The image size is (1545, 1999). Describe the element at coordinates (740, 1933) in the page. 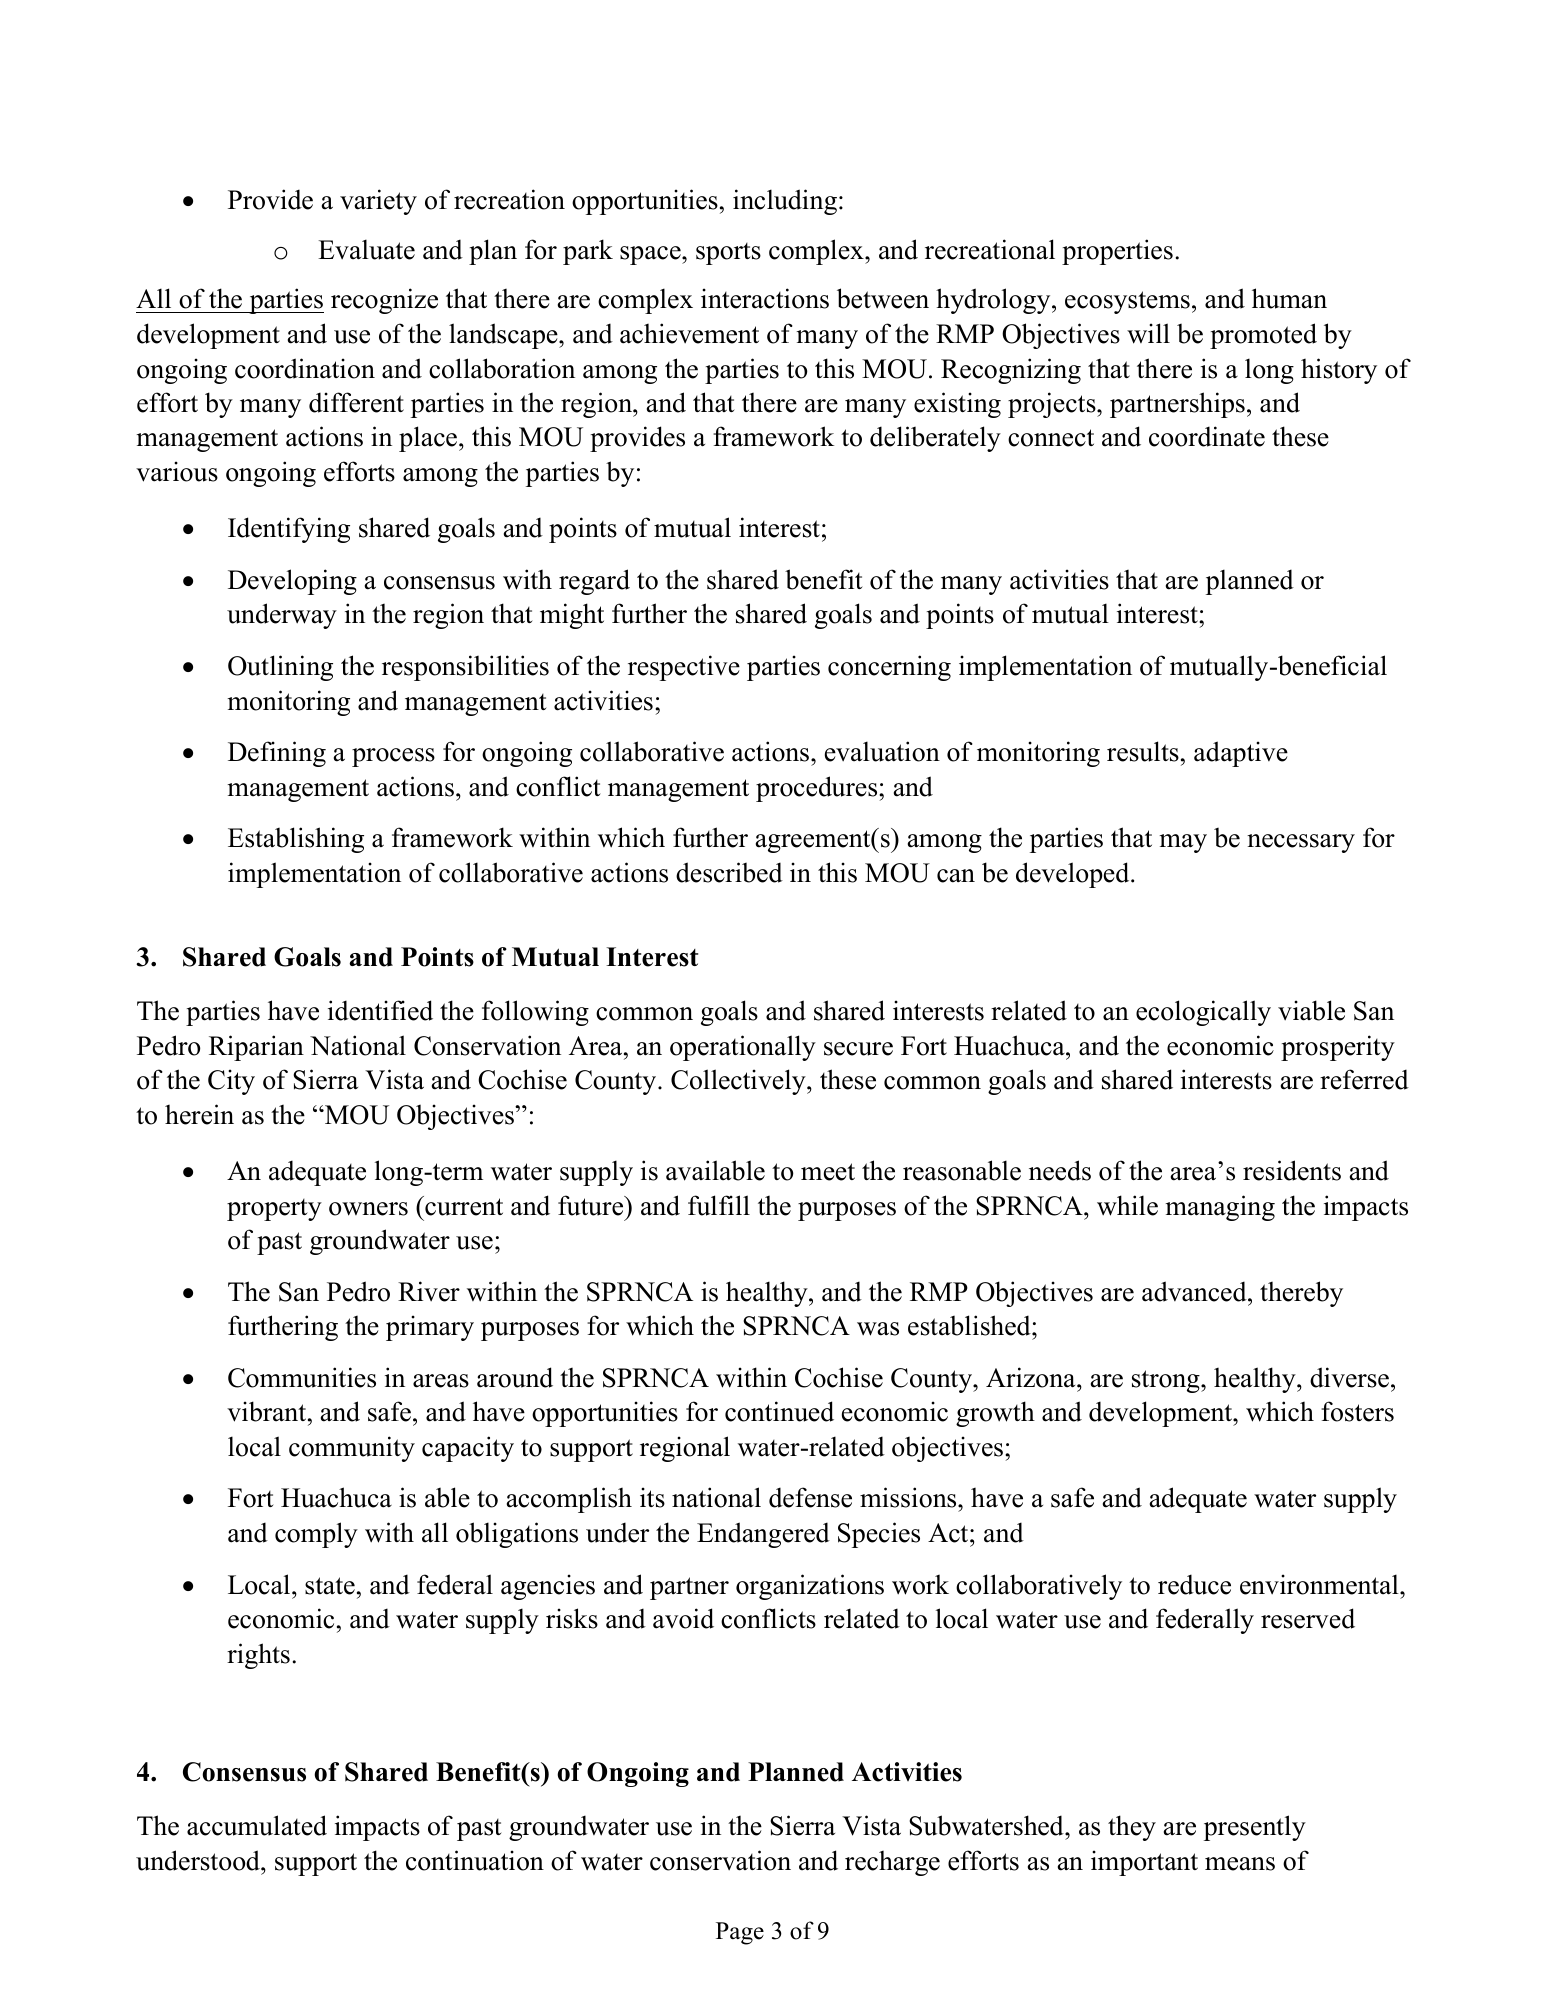

I see `Page` at that location.
